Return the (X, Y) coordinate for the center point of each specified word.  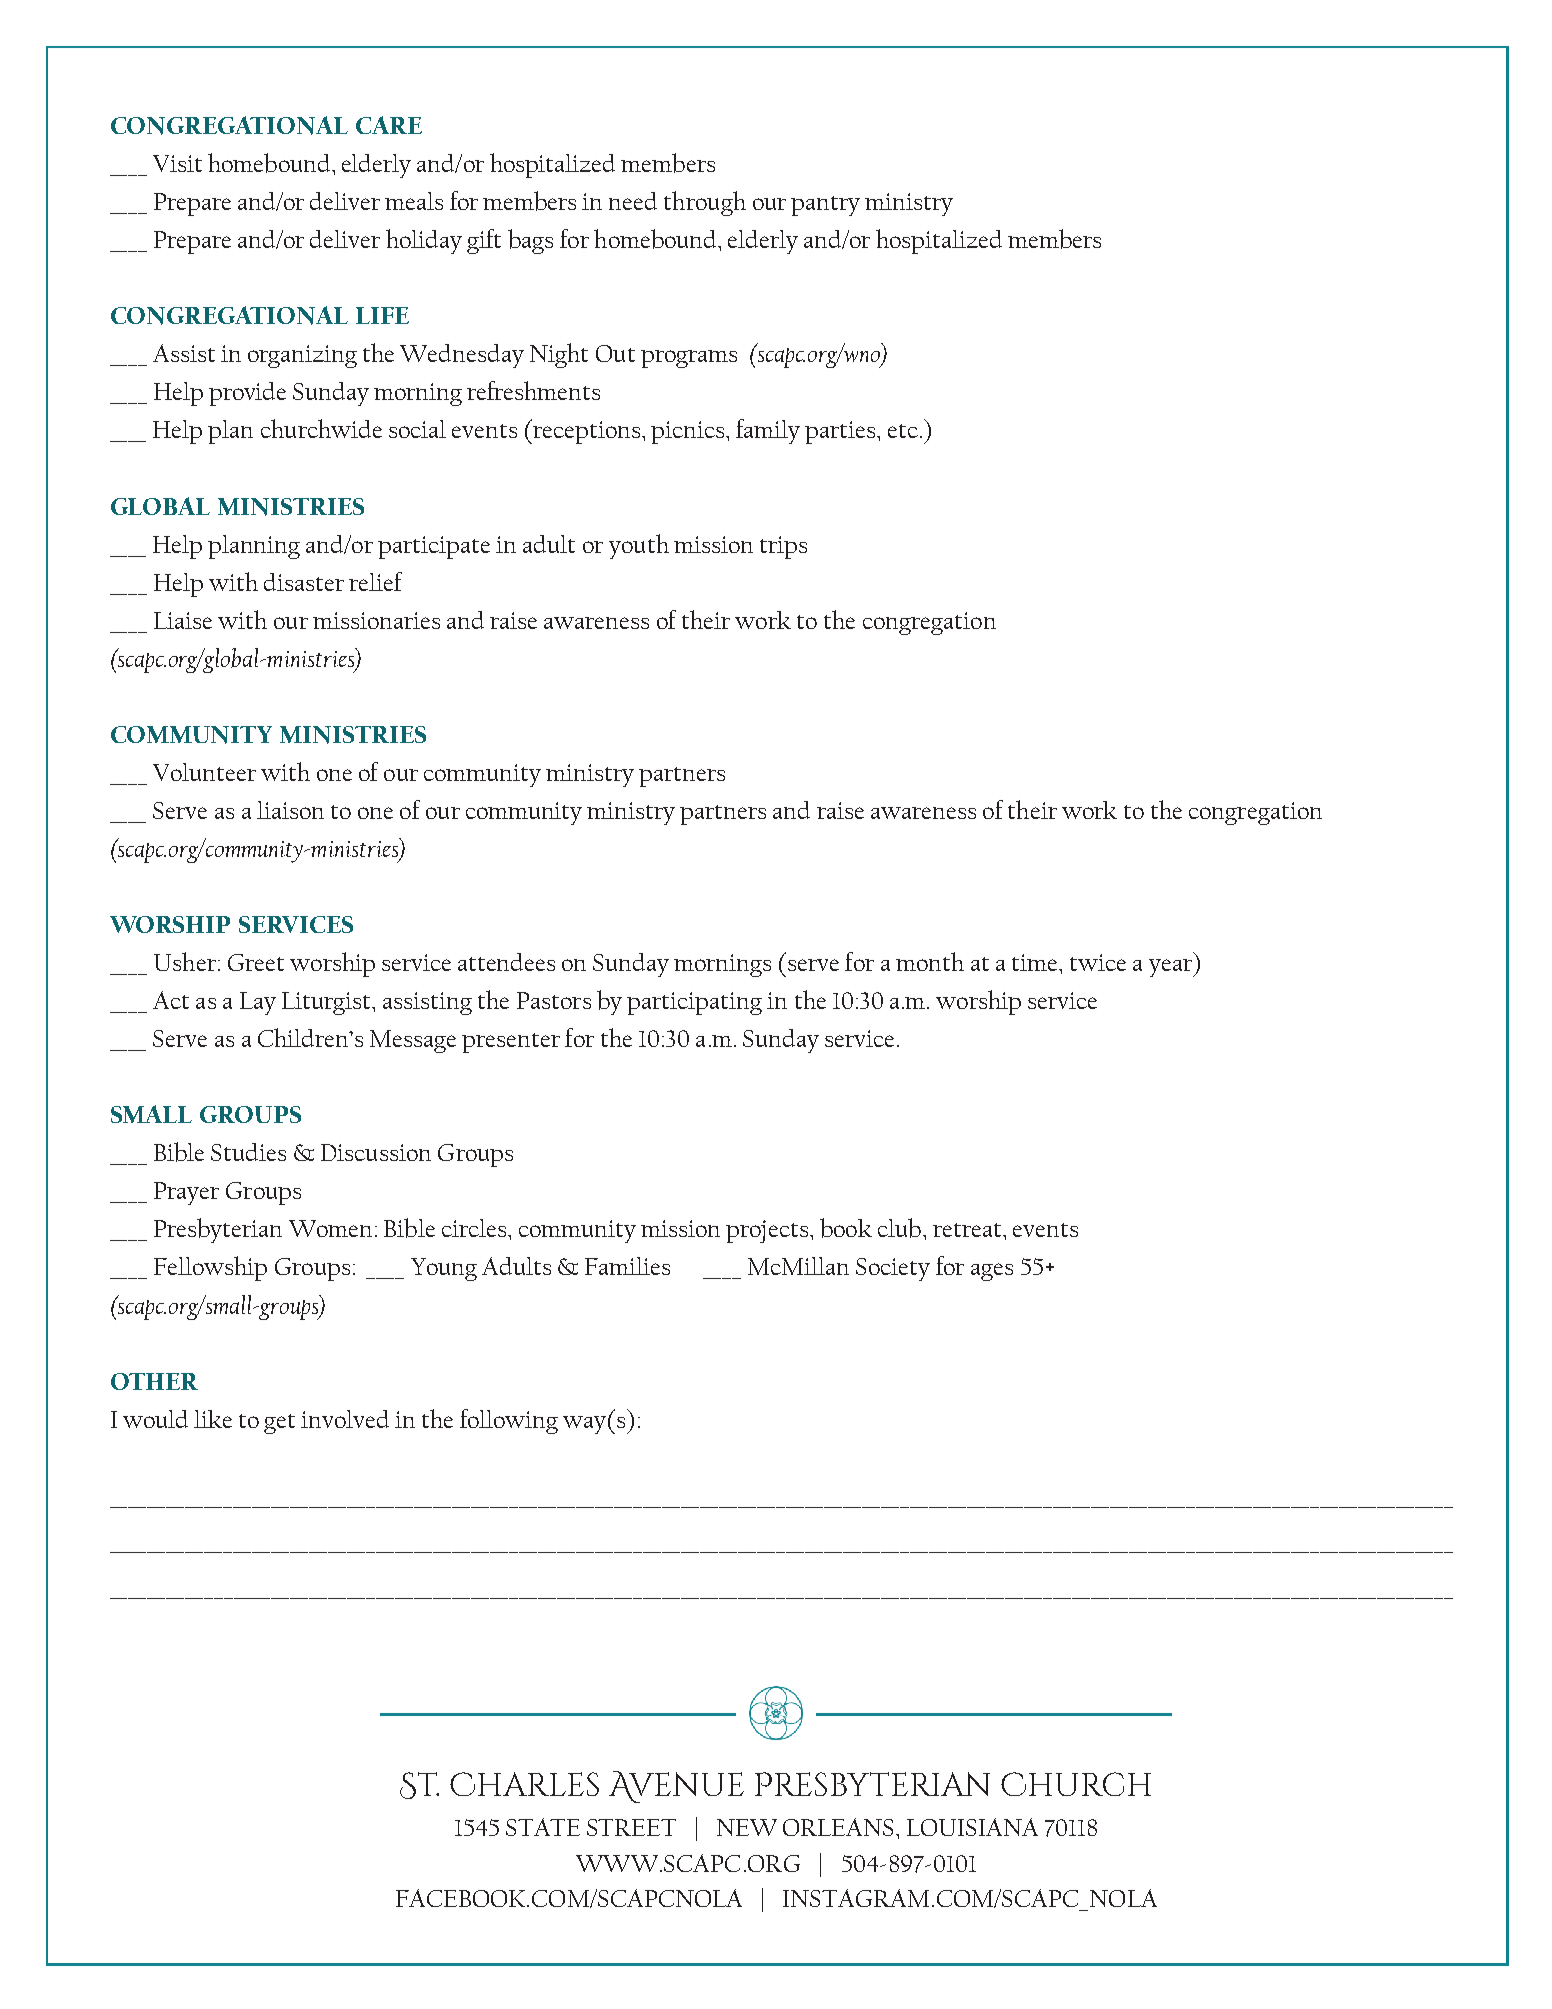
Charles (524, 1784)
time (1036, 962)
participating (694, 1003)
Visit (177, 163)
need (633, 201)
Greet (256, 962)
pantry (825, 206)
